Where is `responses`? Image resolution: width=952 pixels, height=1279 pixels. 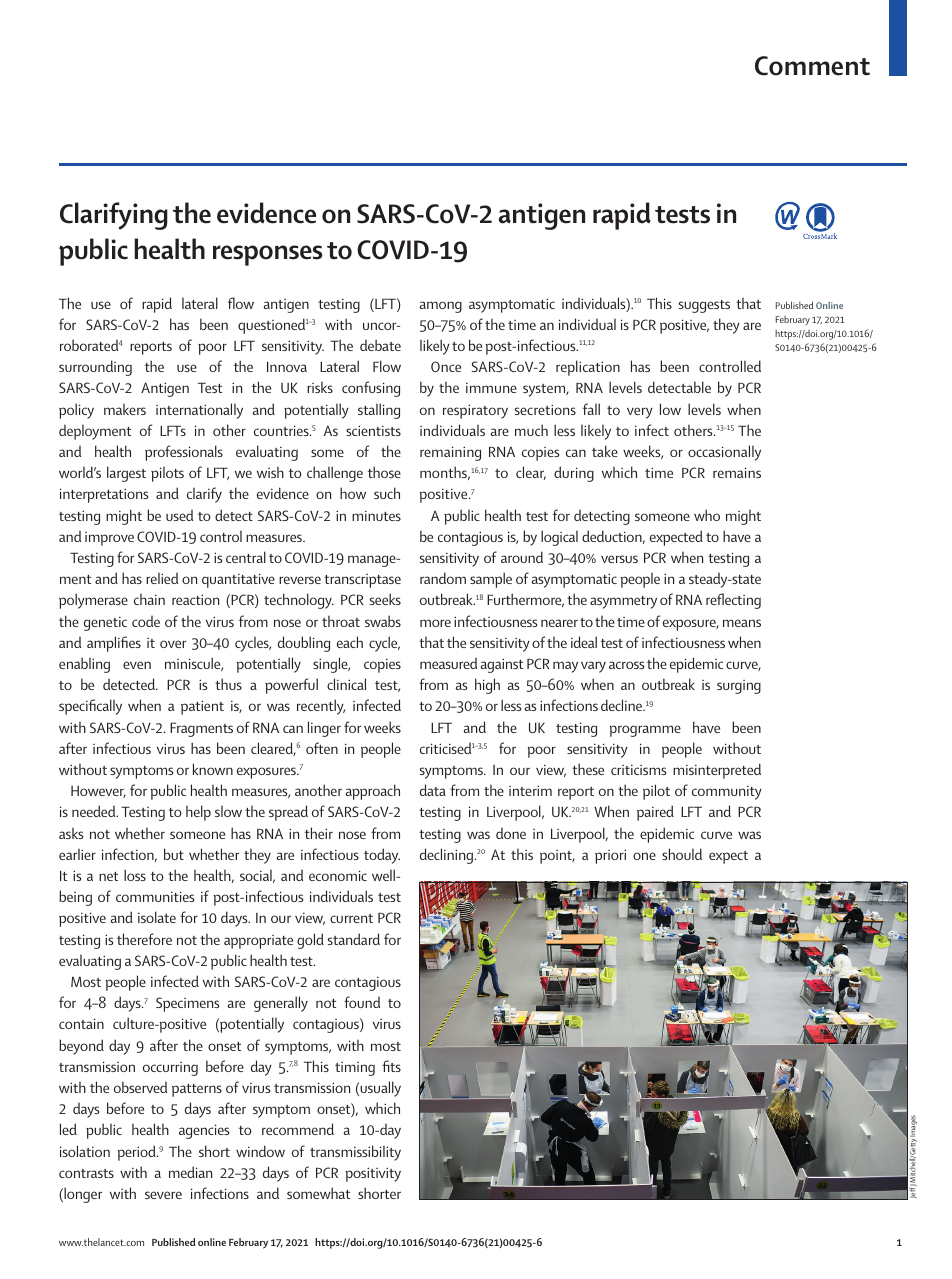 responses is located at coordinates (267, 255).
